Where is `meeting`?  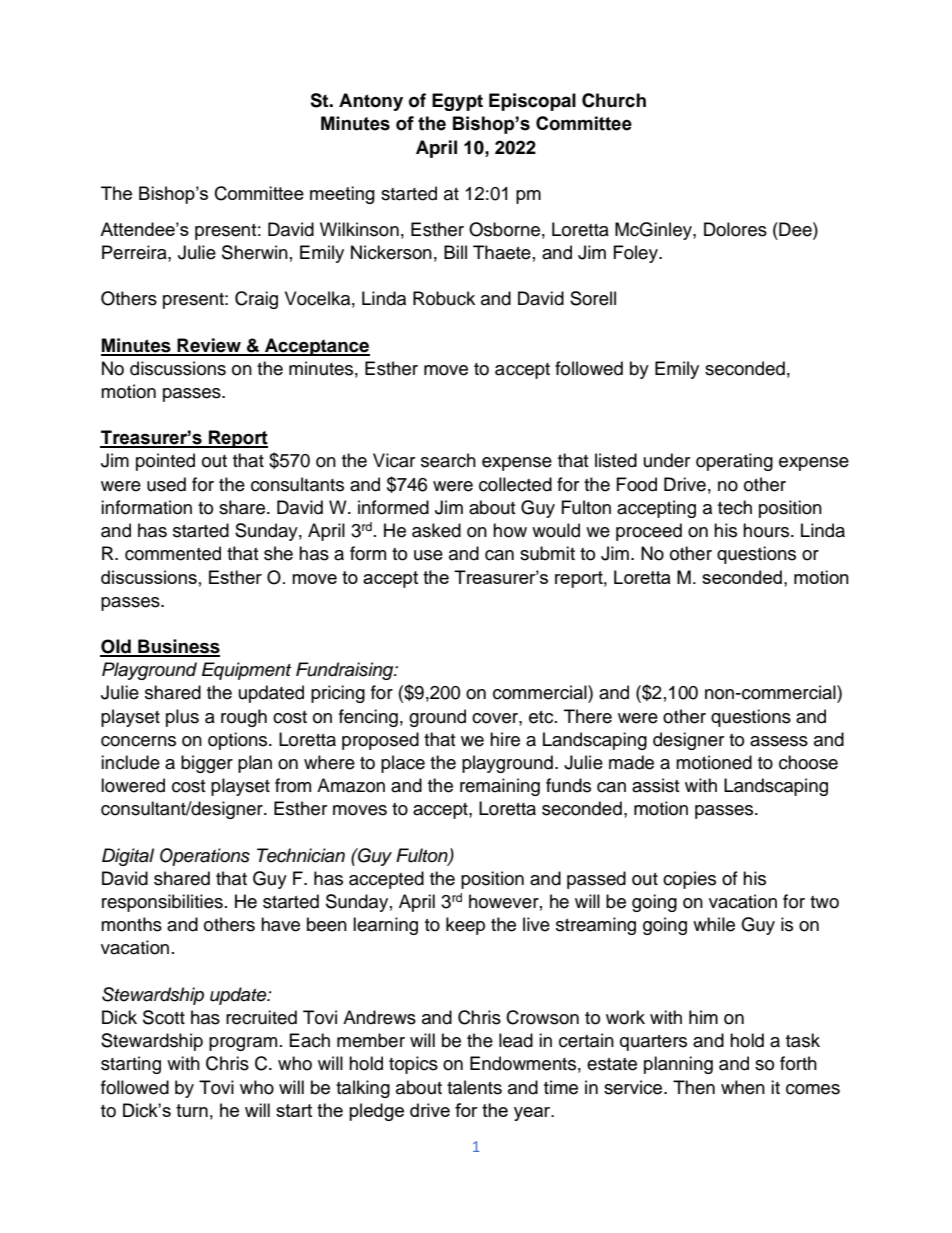
meeting is located at coordinates (342, 195).
